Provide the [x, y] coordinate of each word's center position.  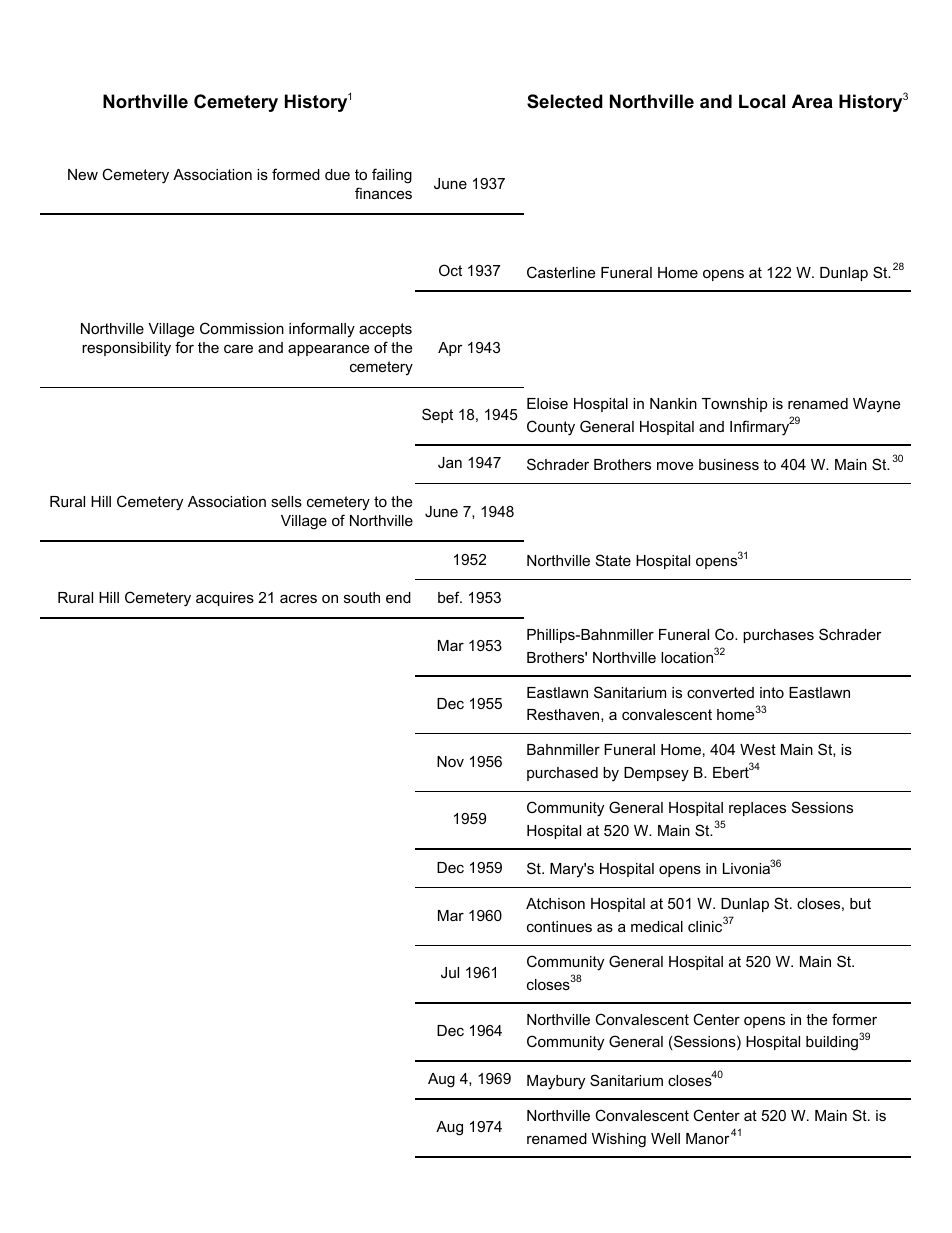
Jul [450, 972]
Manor [708, 1138]
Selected [565, 101]
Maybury [556, 1082]
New [83, 174]
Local [762, 101]
